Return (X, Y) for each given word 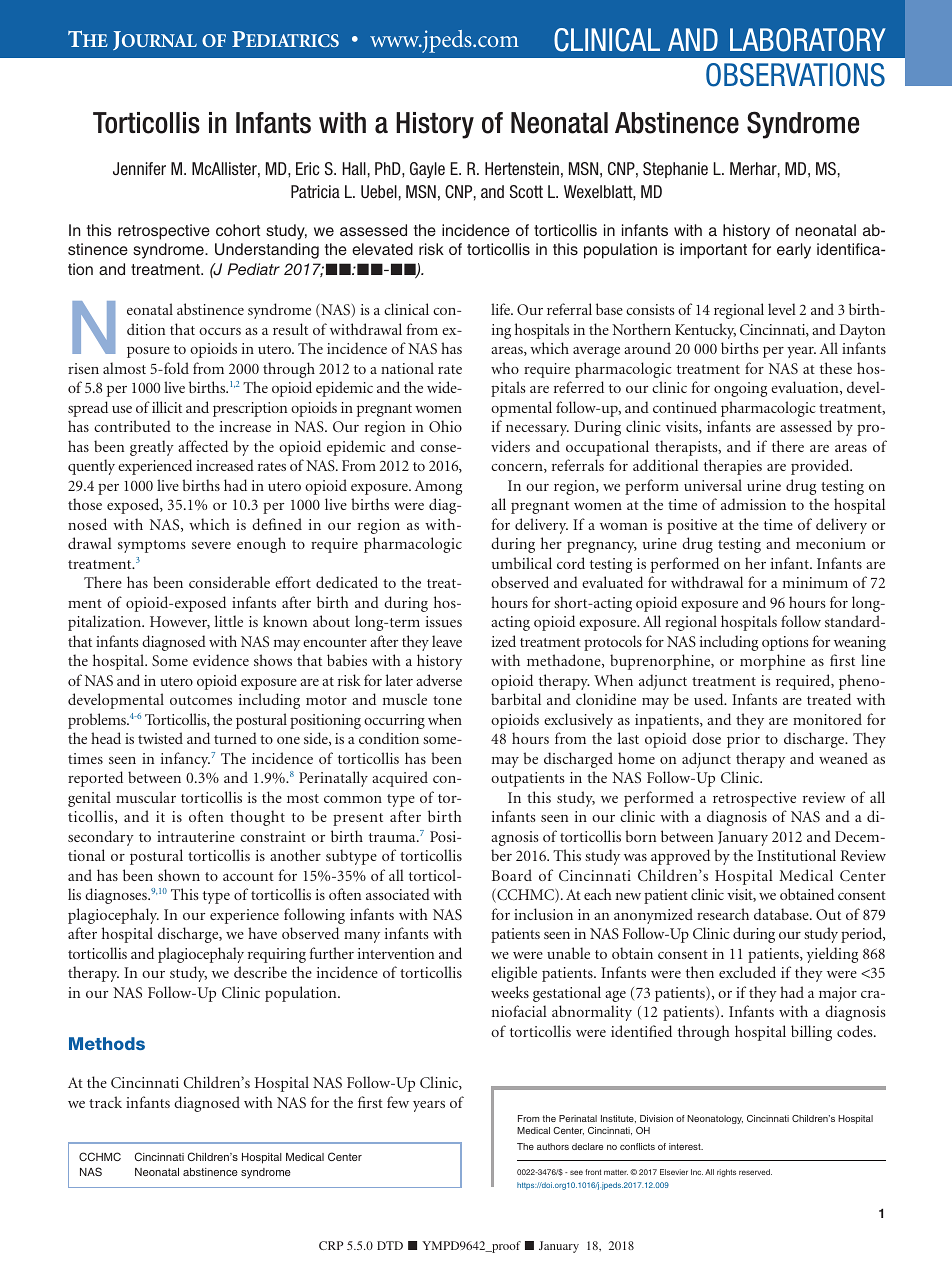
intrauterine (196, 836)
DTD (390, 1245)
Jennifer (139, 168)
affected (203, 446)
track (105, 1102)
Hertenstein (522, 169)
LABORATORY (808, 40)
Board (512, 875)
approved (680, 857)
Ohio (445, 426)
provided (821, 467)
